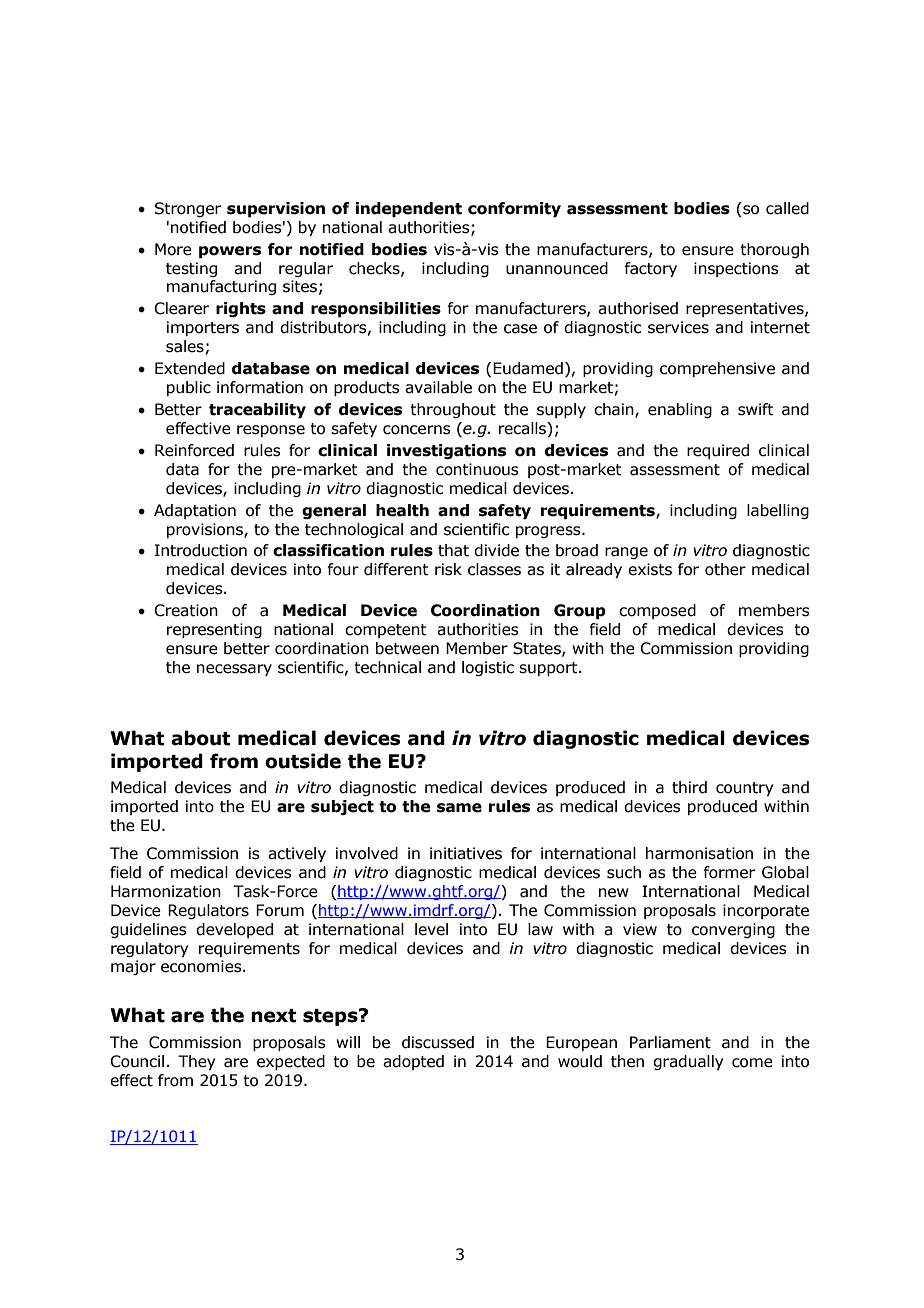 The height and width of the document is (1308, 924). I want to click on composed, so click(657, 611).
